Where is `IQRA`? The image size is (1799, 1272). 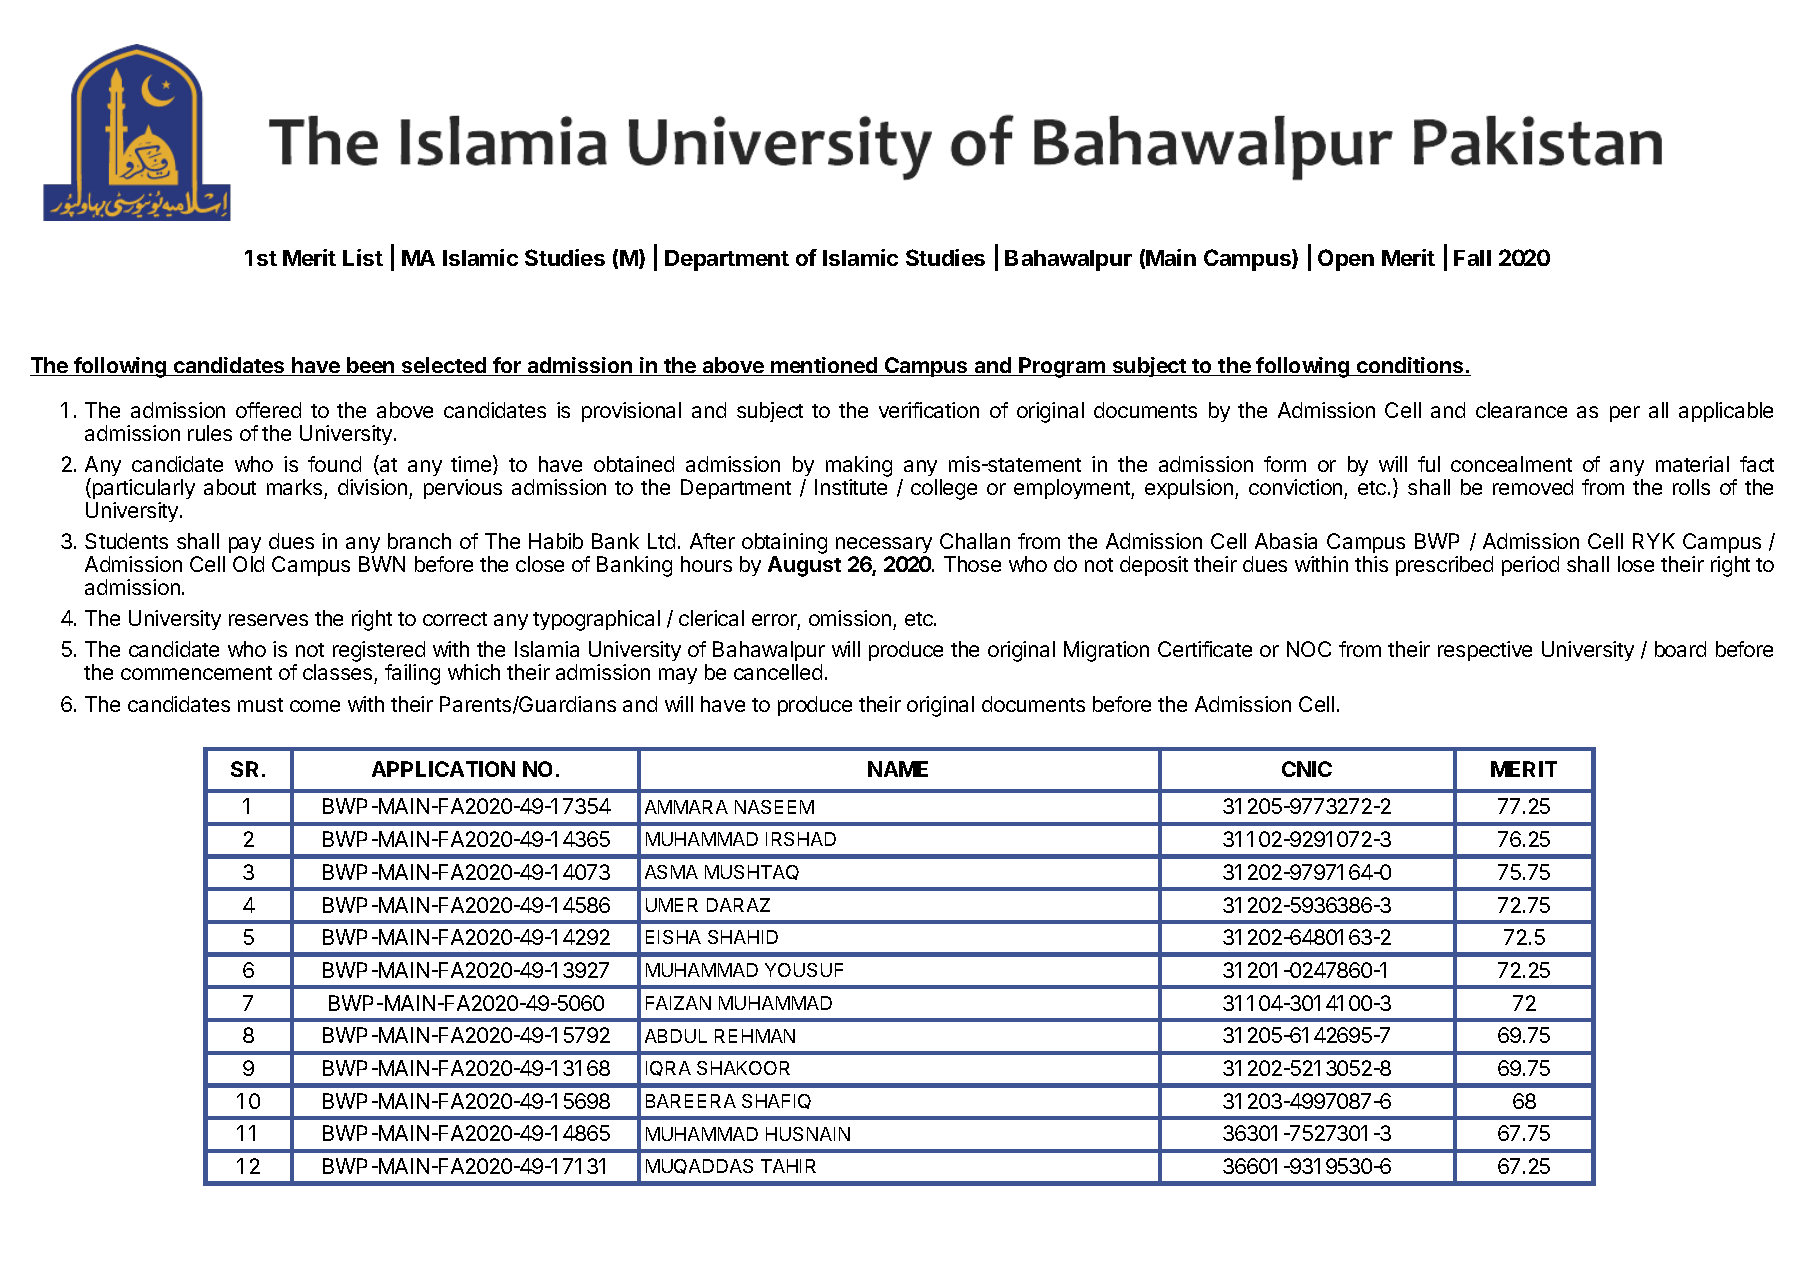
IQRA is located at coordinates (668, 1068).
